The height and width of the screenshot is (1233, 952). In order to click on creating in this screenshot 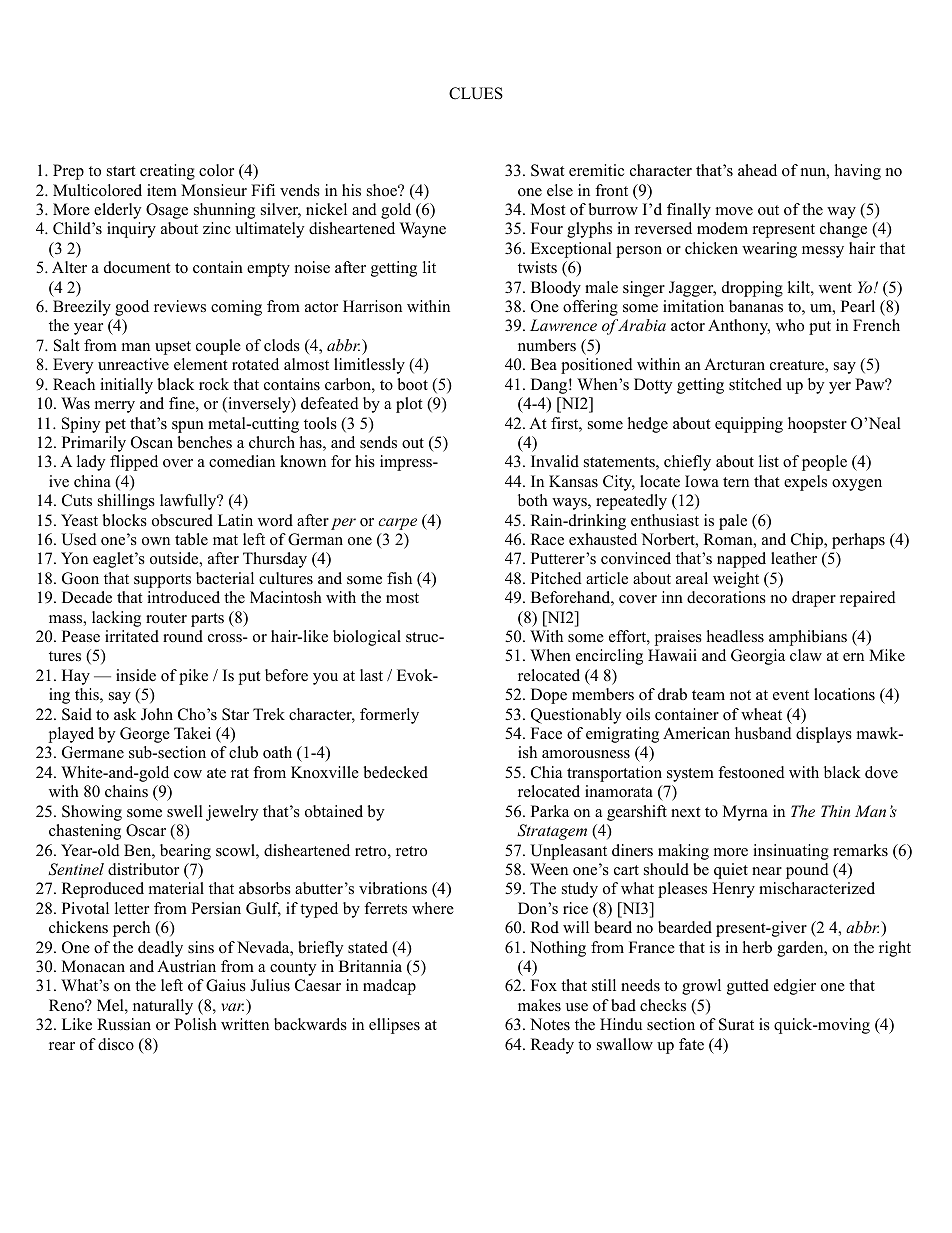, I will do `click(167, 172)`.
